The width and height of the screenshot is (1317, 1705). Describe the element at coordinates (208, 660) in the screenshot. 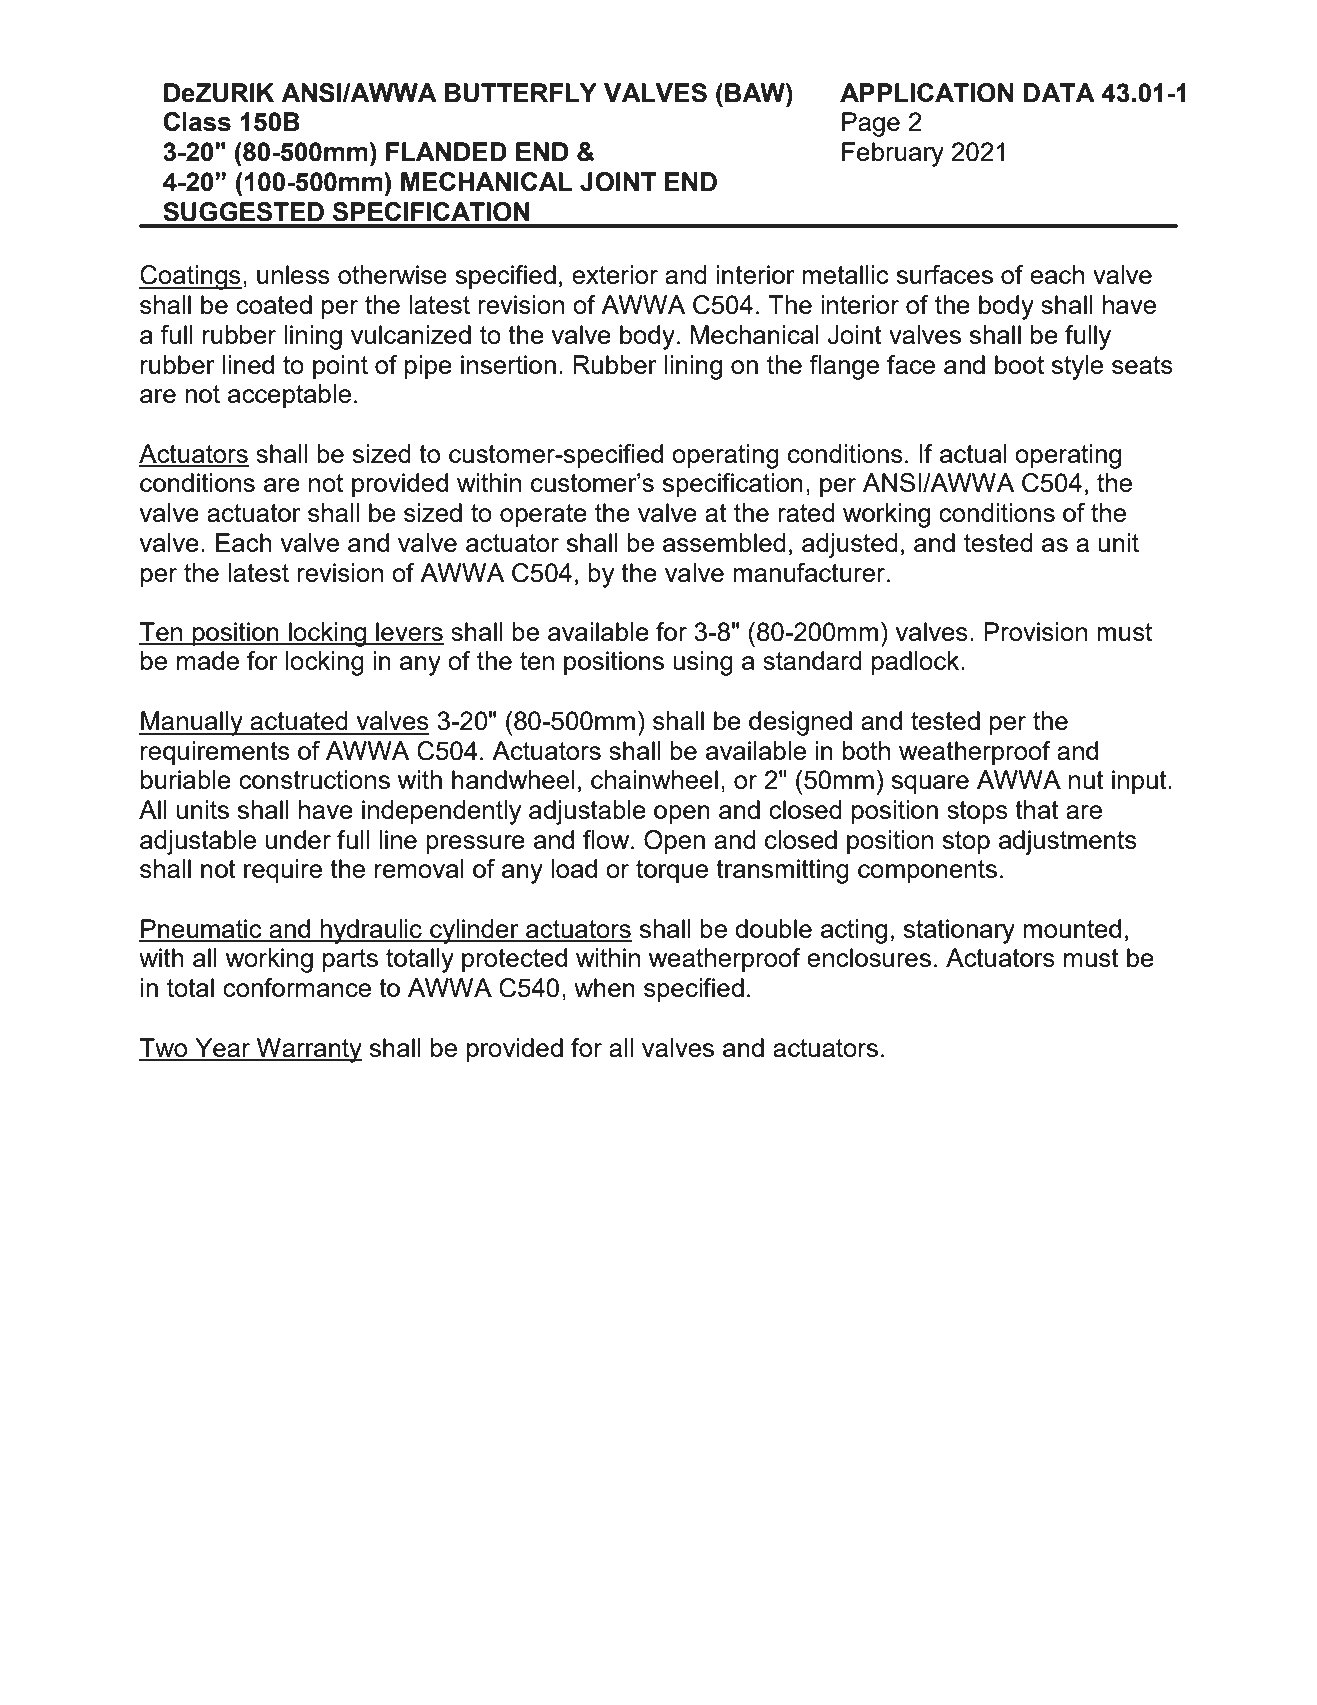

I see `made` at that location.
